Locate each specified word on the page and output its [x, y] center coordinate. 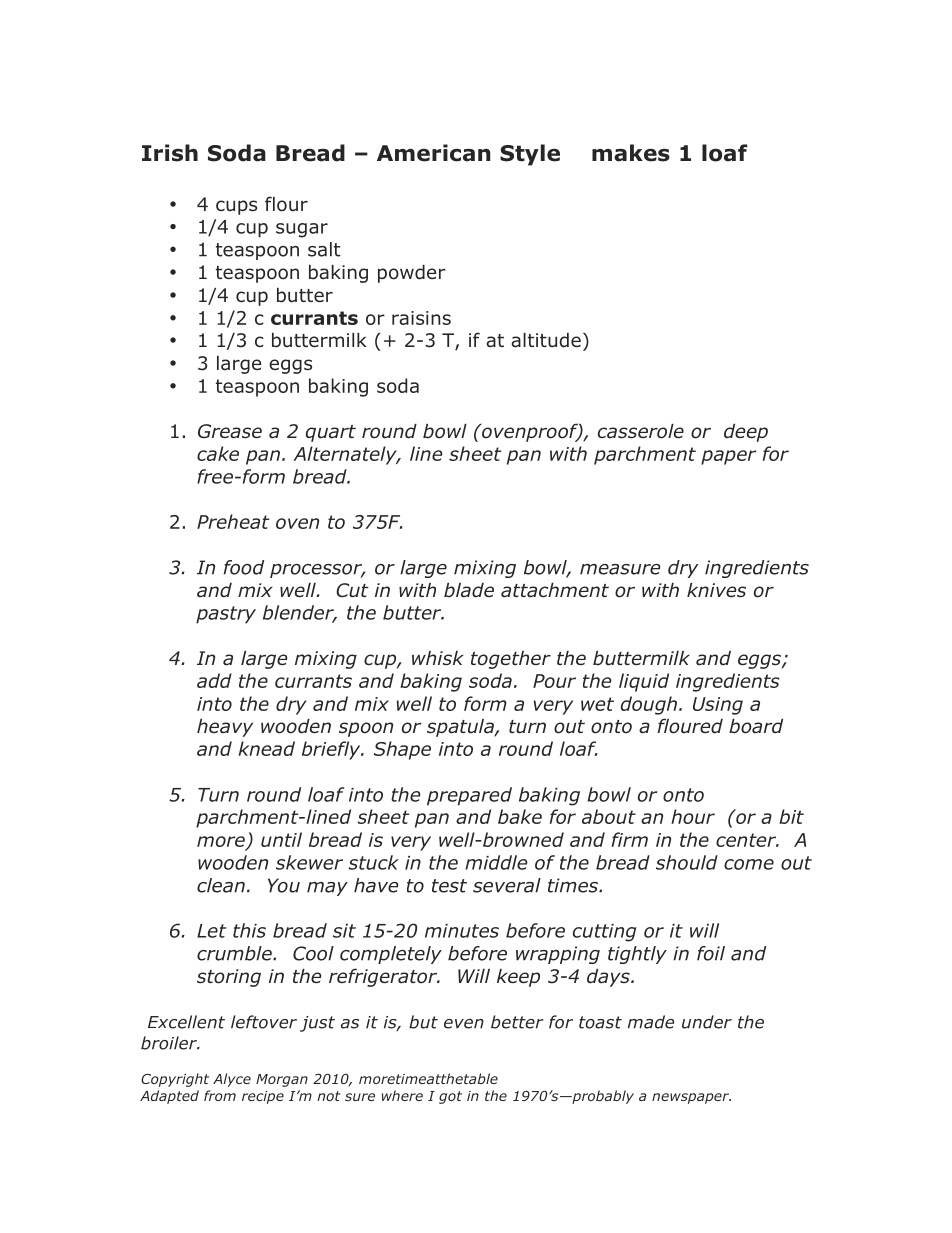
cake [218, 453]
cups [236, 207]
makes [631, 153]
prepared [469, 796]
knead [266, 748]
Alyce [232, 1080]
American [433, 153]
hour [693, 816]
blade [469, 590]
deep [746, 433]
